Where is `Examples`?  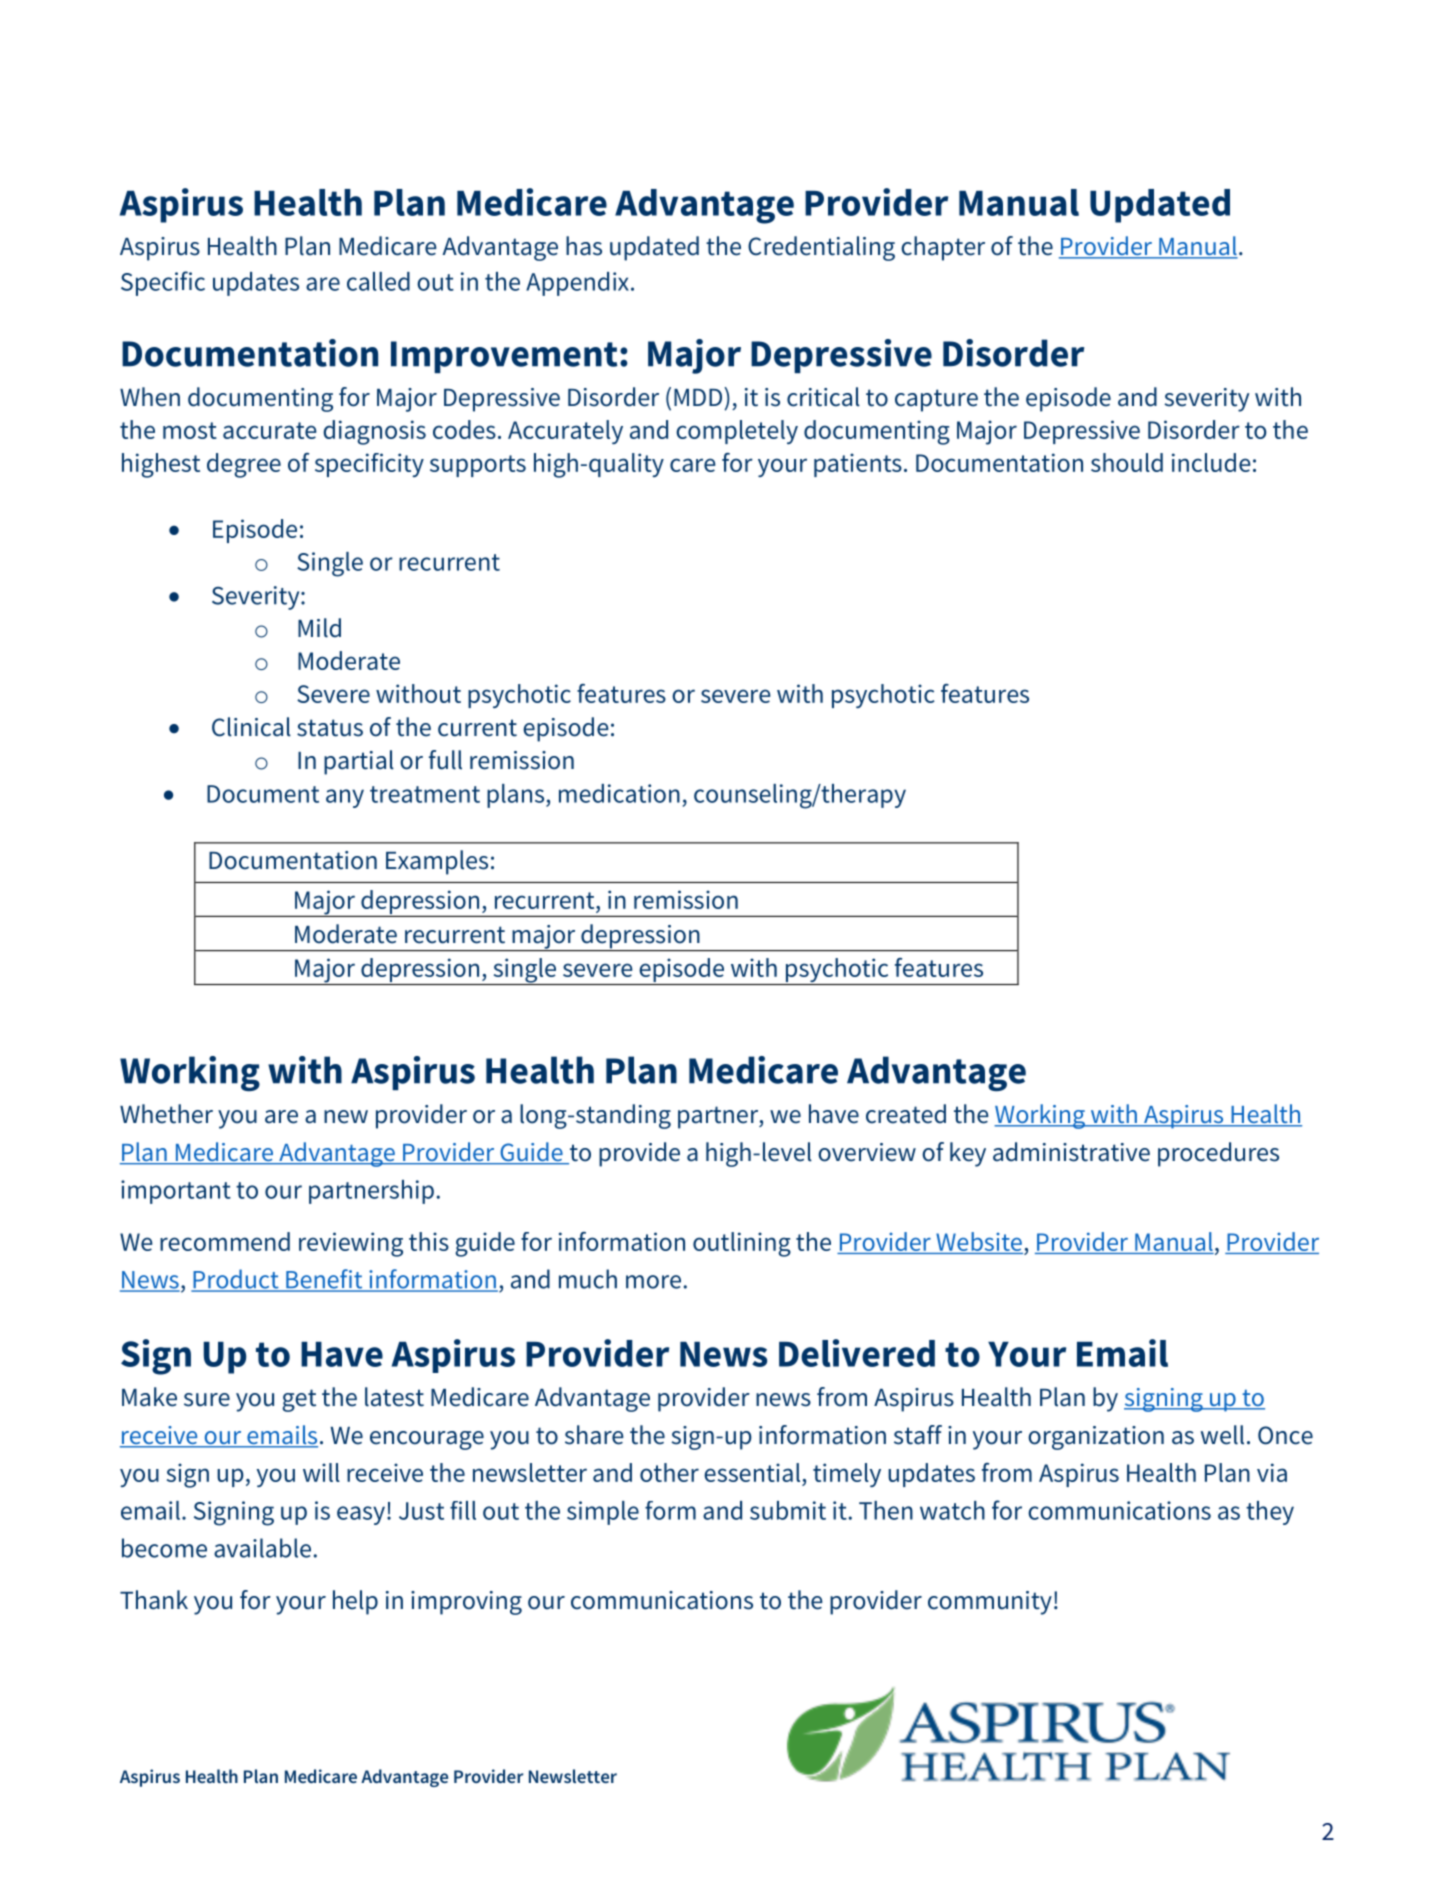 Examples is located at coordinates (437, 862).
